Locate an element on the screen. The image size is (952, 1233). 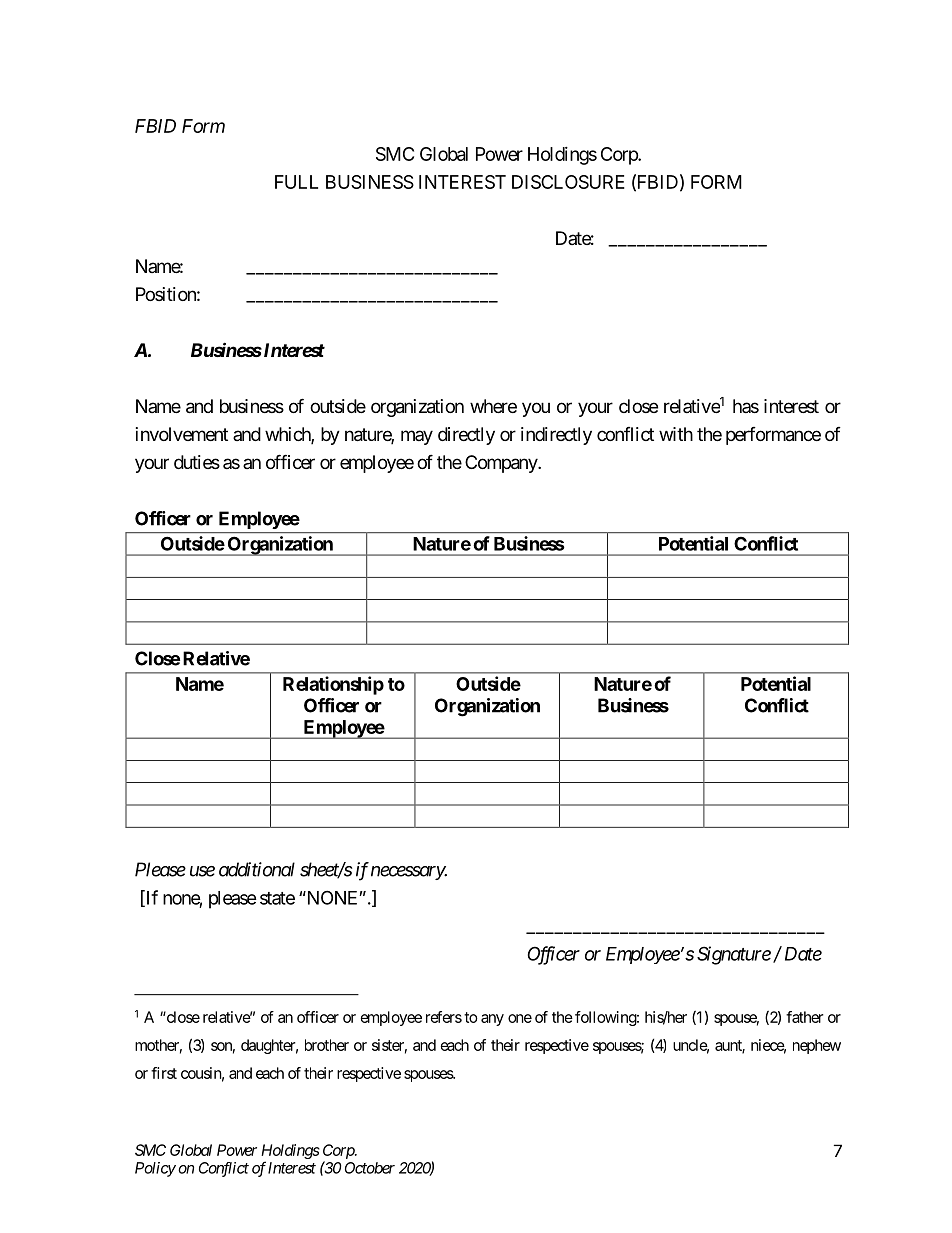
Company is located at coordinates (502, 464).
